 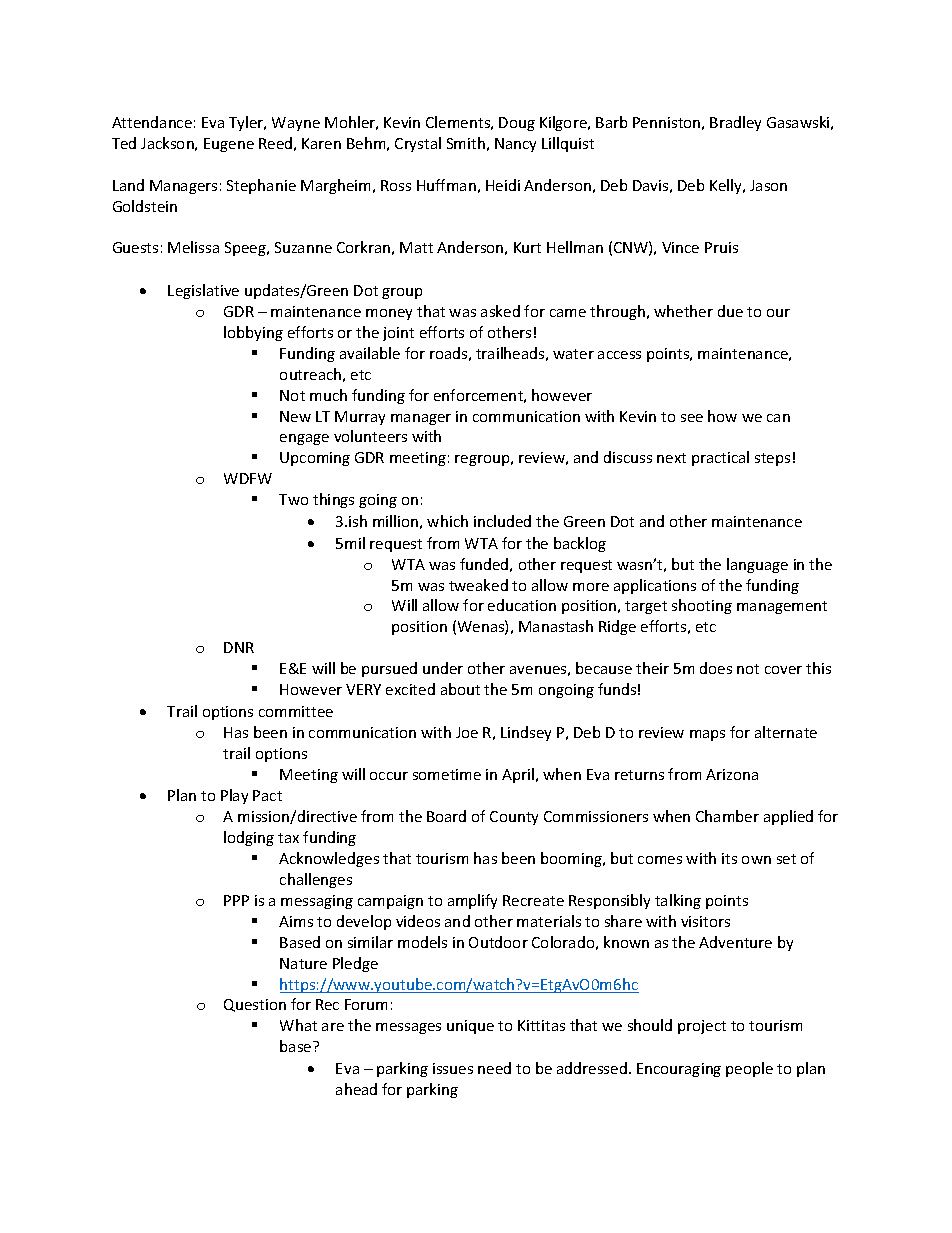 What do you see at coordinates (229, 145) in the screenshot?
I see `Eugene` at bounding box center [229, 145].
